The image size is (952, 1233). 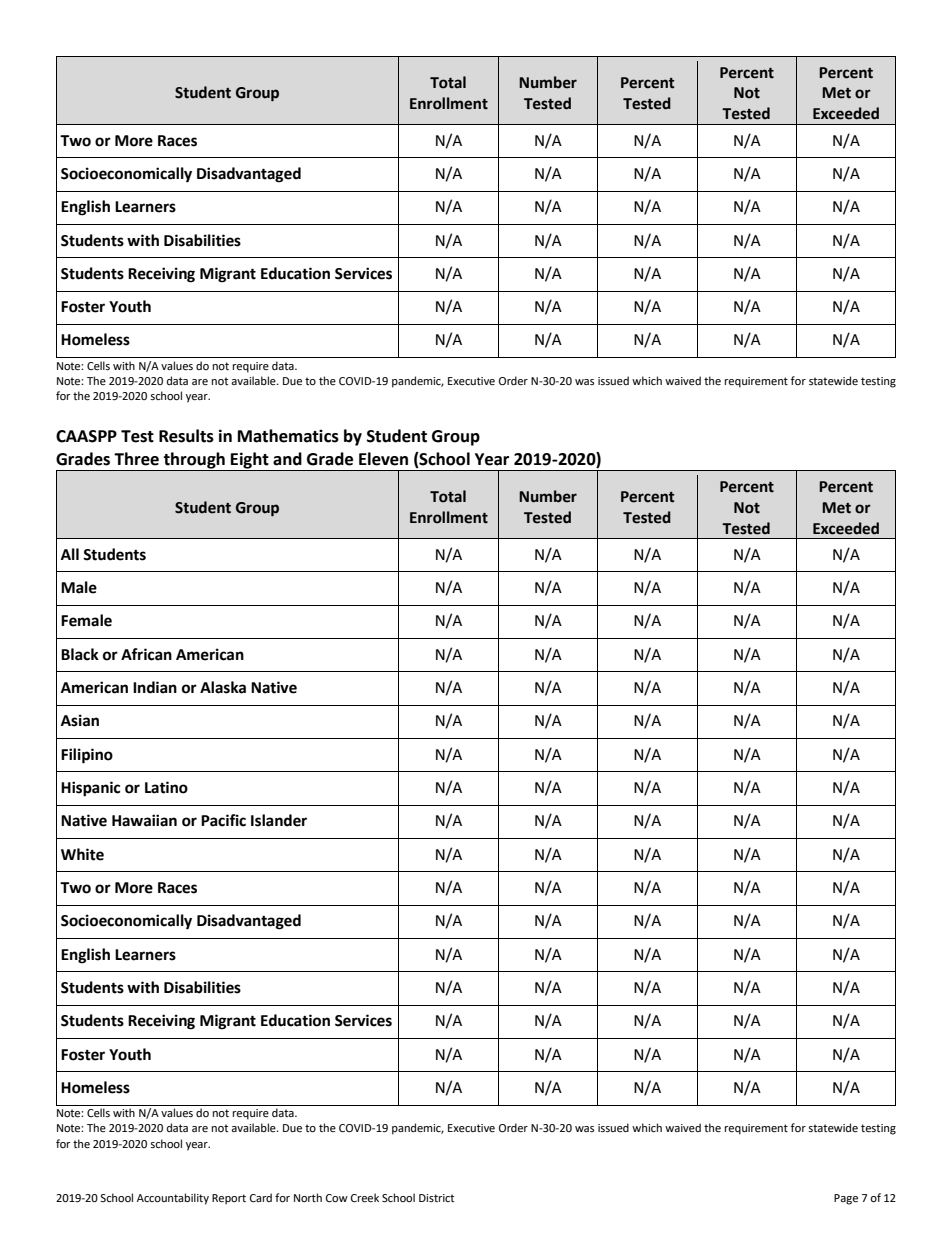 What do you see at coordinates (166, 787) in the image?
I see `Latino` at bounding box center [166, 787].
